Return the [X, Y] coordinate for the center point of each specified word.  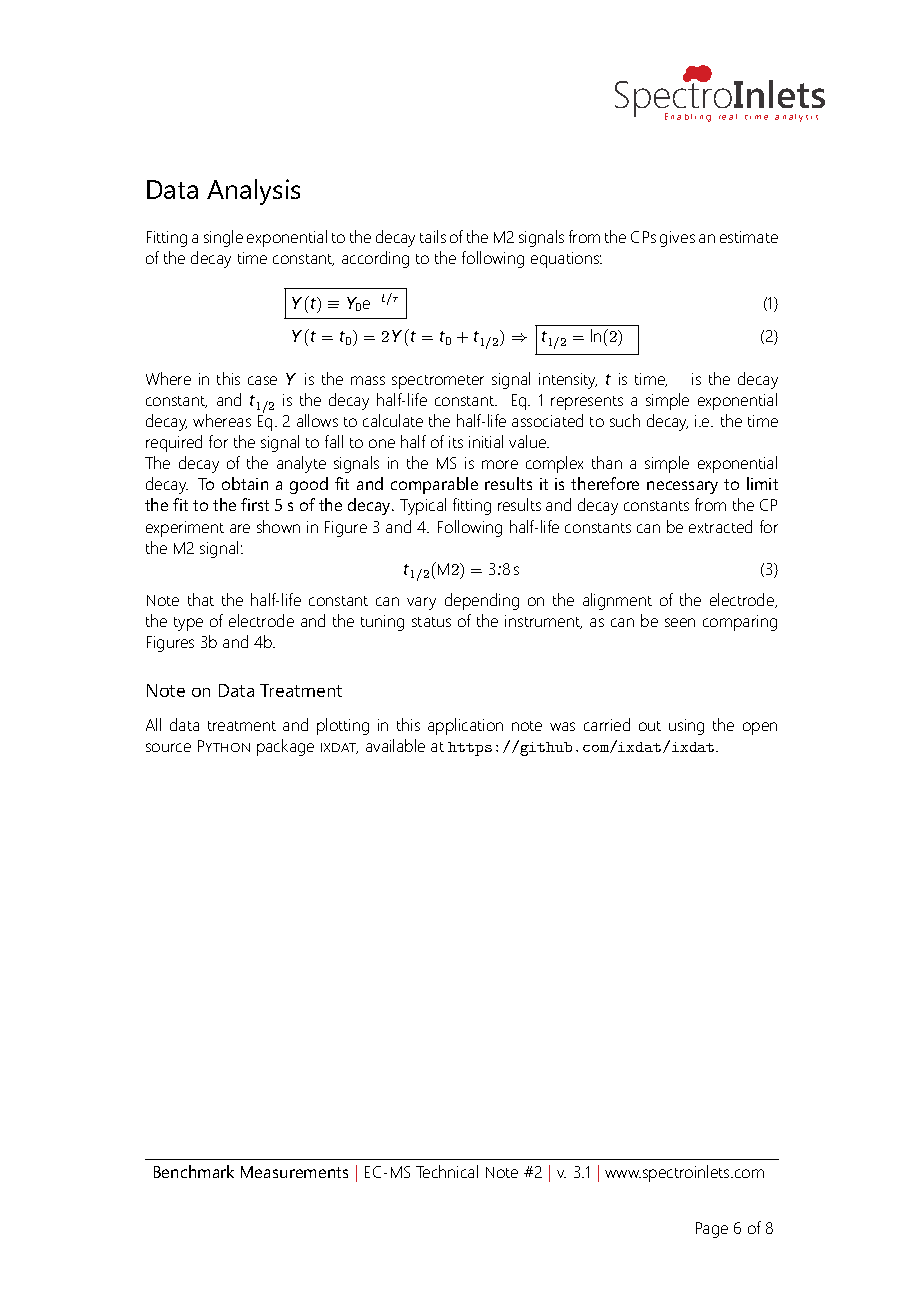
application [465, 726]
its [456, 442]
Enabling [688, 117]
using [686, 727]
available [395, 745]
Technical [447, 1171]
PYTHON [224, 746]
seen [680, 622]
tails [433, 236]
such [625, 420]
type [188, 624]
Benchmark [194, 1171]
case [262, 380]
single [223, 238]
